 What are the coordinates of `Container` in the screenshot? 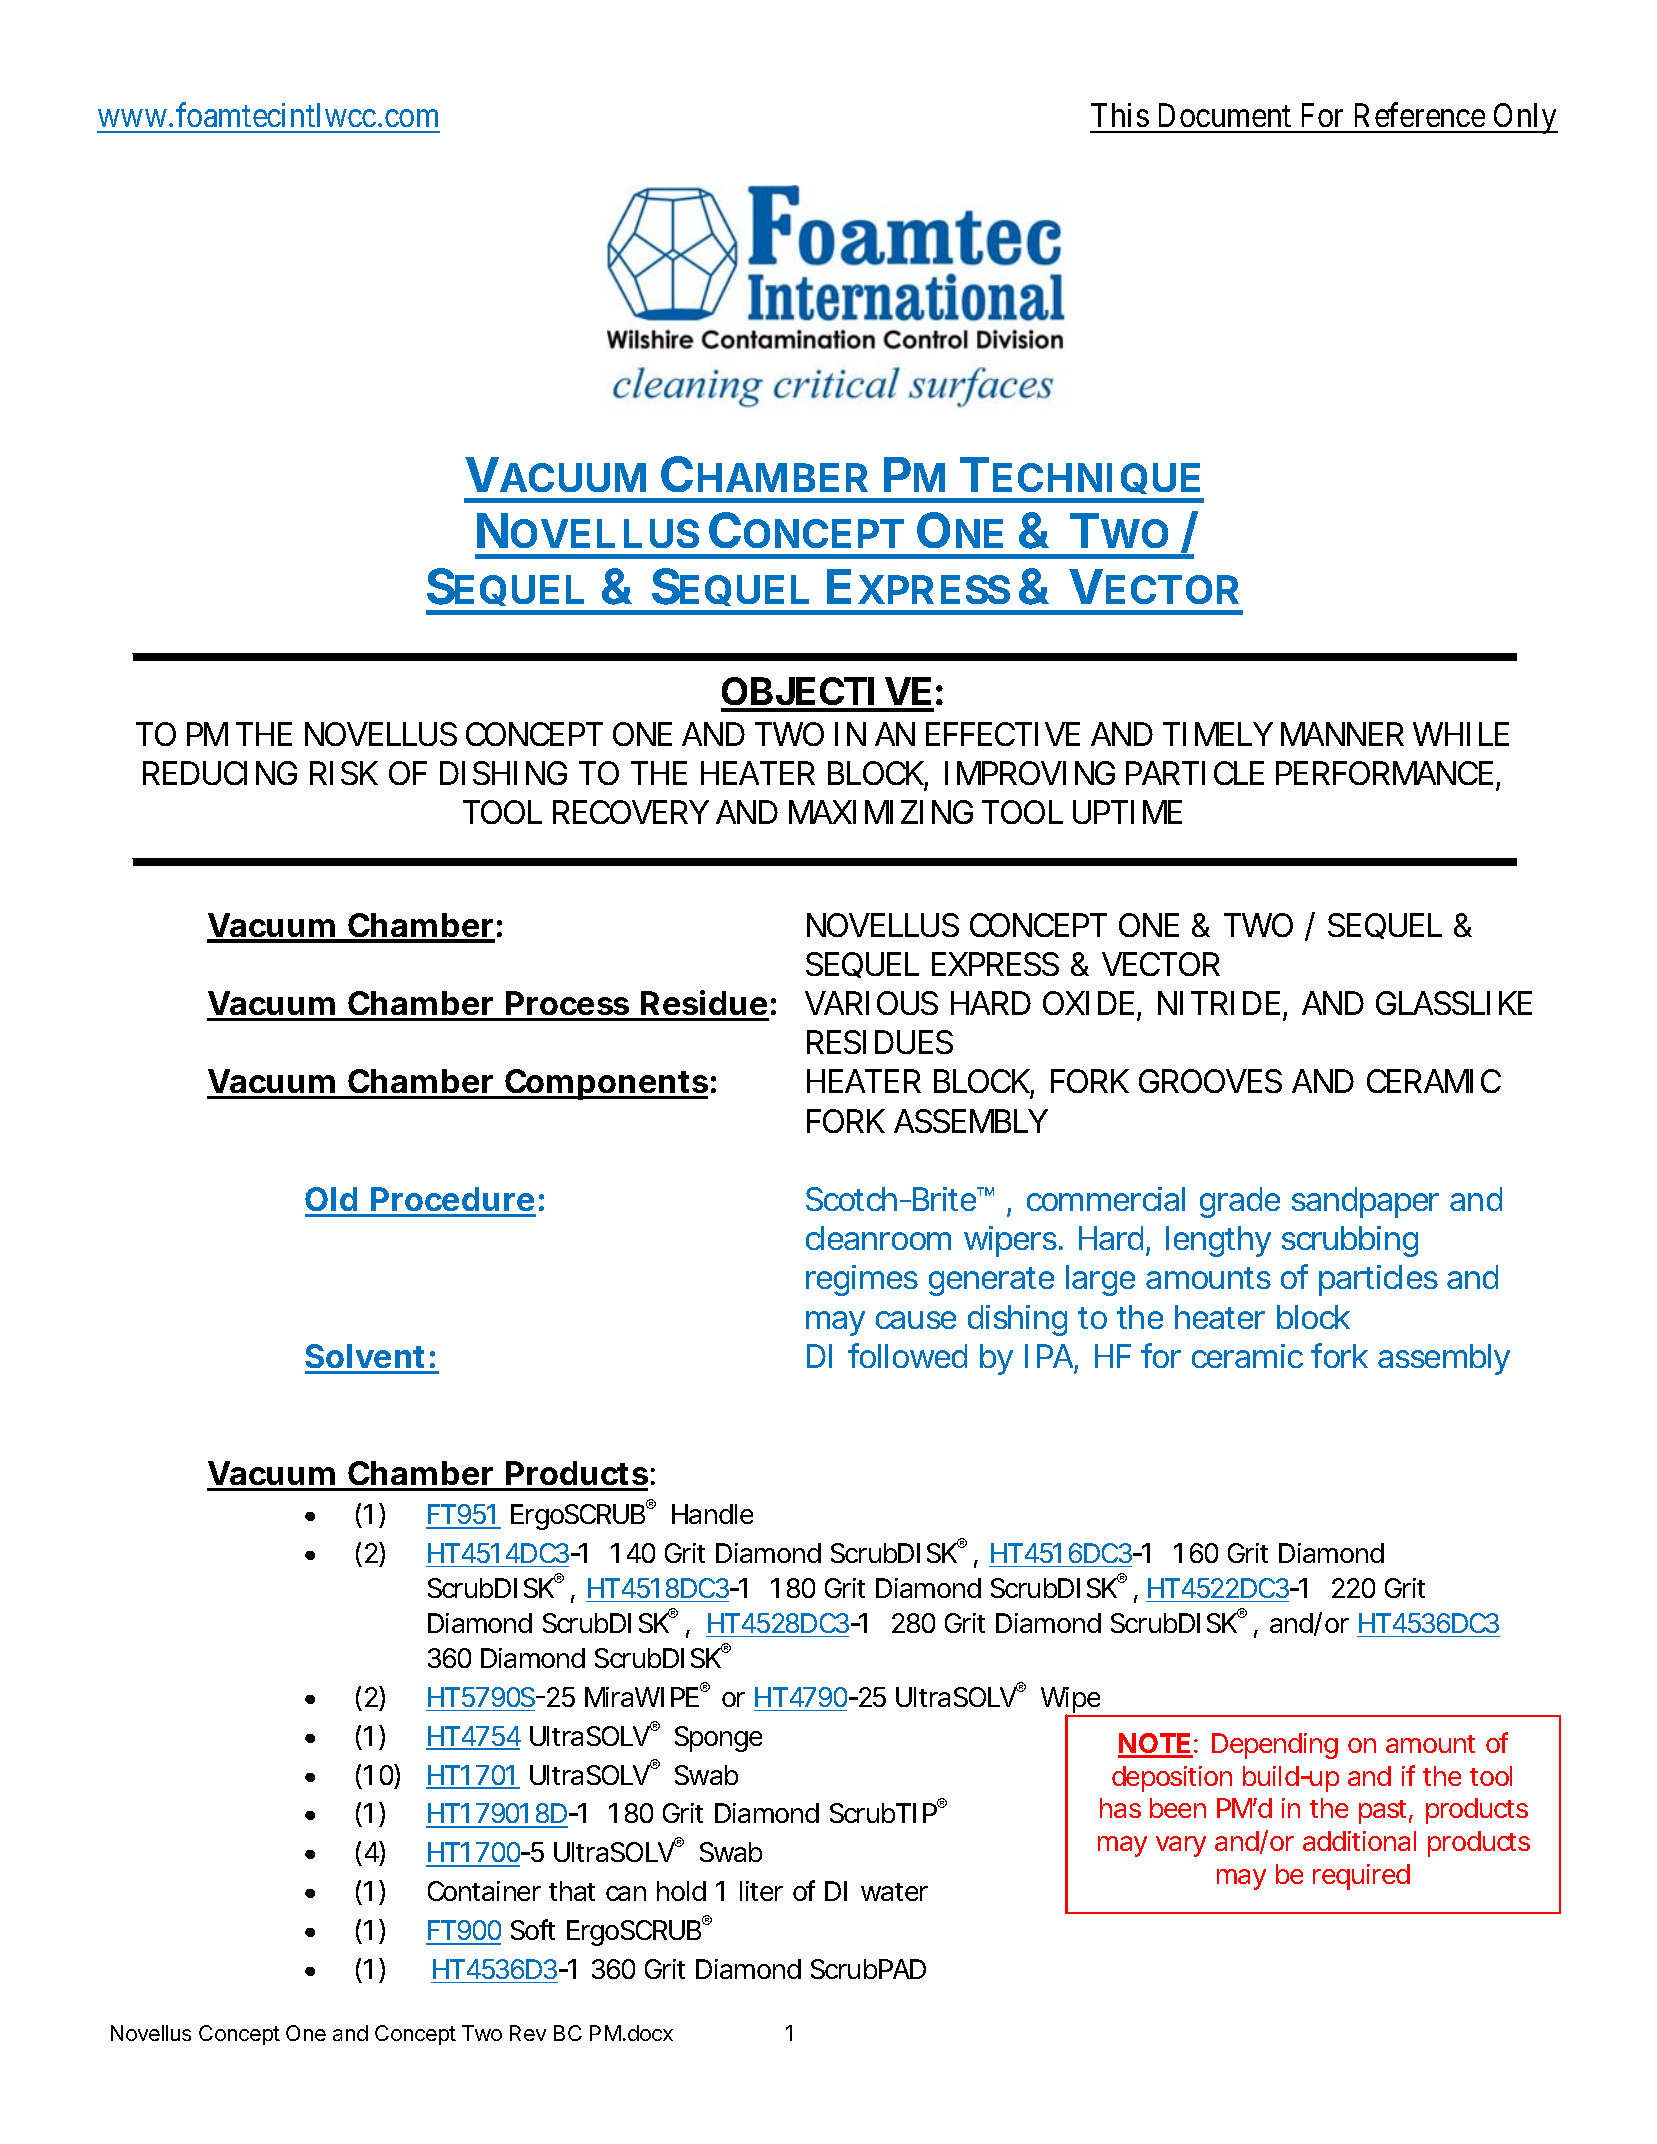 It's located at (484, 1891).
